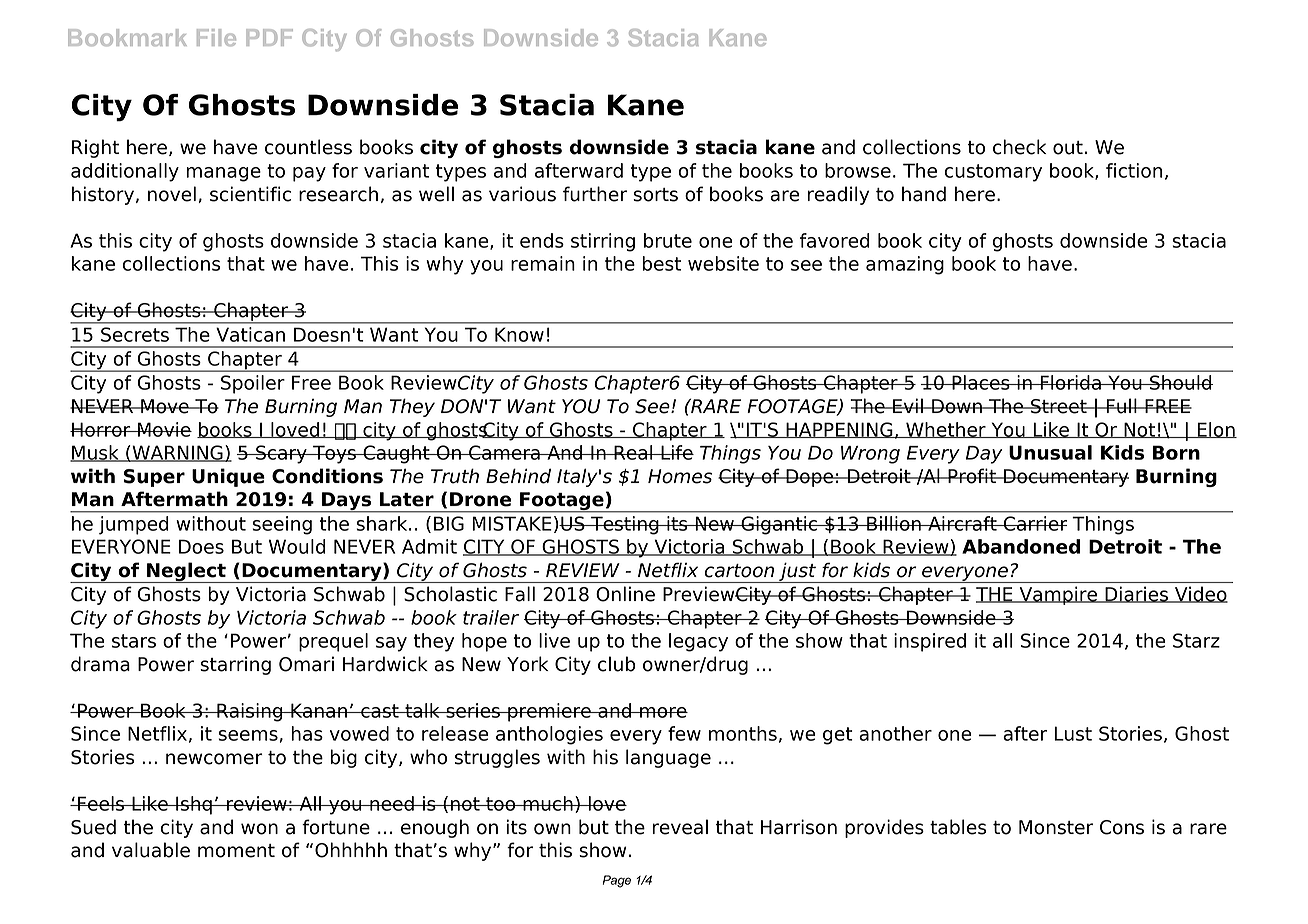 The height and width of the image is (924, 1308). Describe the element at coordinates (661, 263) in the image. I see `best` at that location.
